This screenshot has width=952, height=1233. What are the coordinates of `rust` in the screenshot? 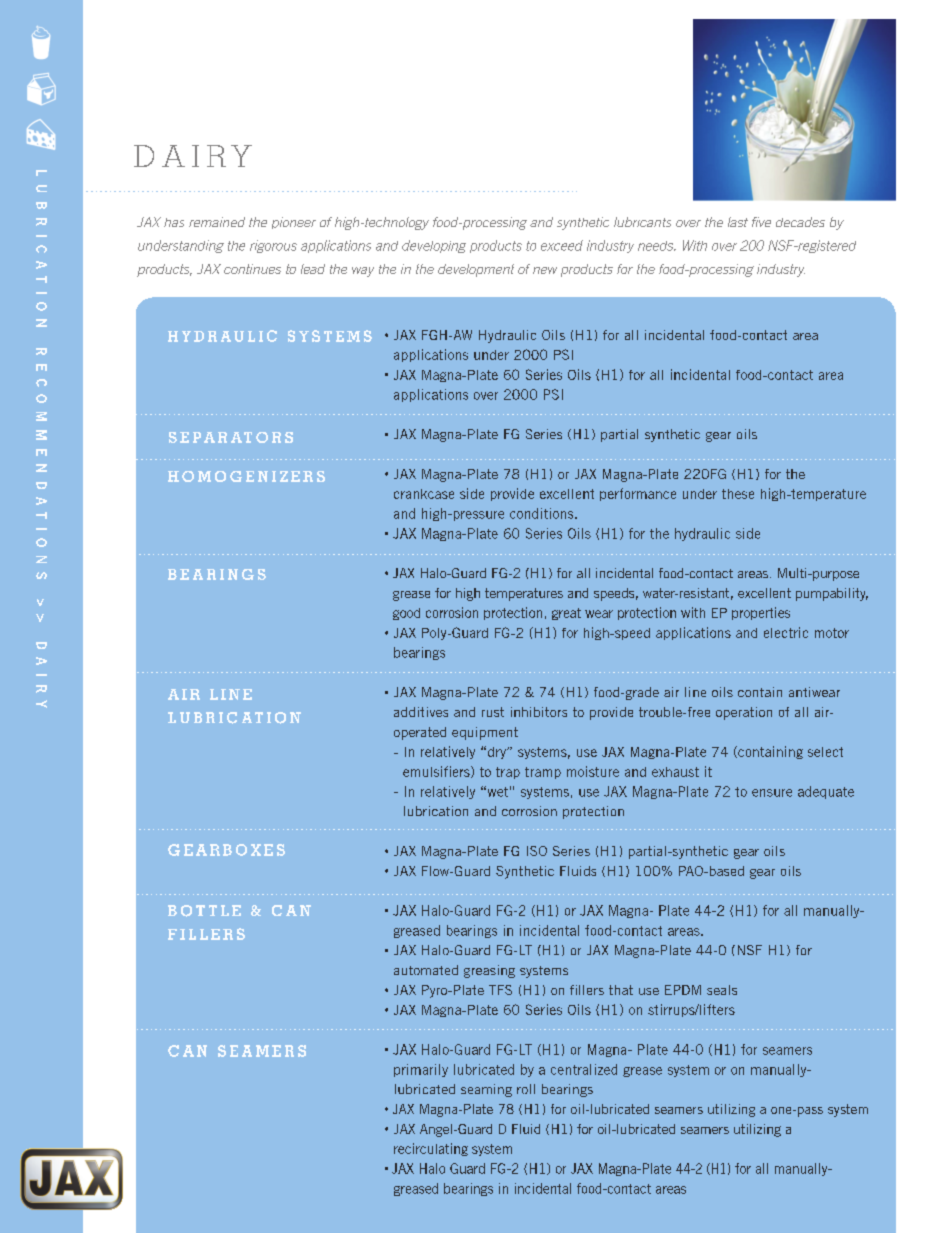 It's located at (493, 712).
